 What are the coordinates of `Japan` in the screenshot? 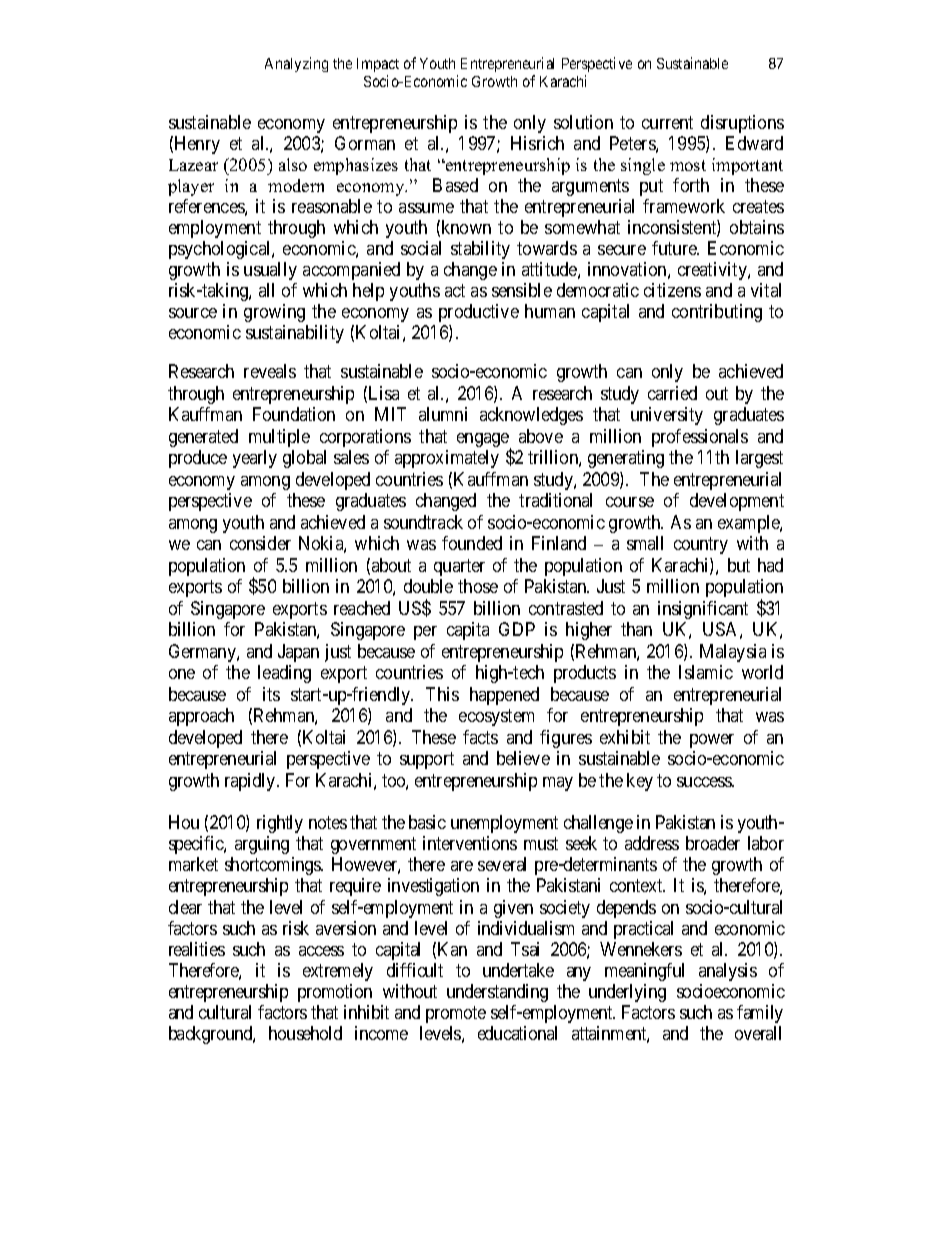 It's located at (298, 653).
